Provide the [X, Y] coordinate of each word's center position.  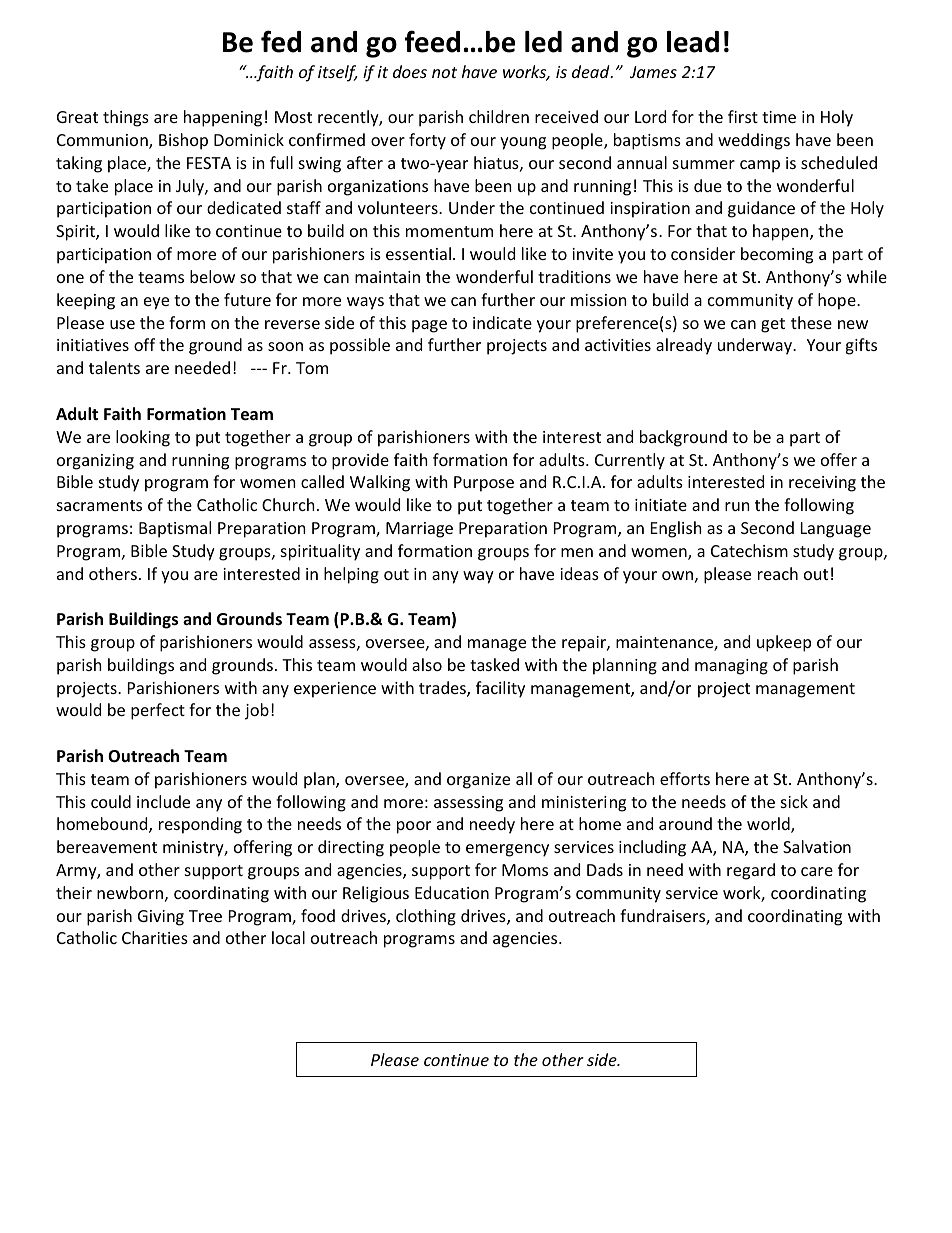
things [126, 118]
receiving [822, 484]
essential [418, 253]
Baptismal [175, 529]
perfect [158, 711]
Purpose [484, 484]
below [212, 276]
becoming [777, 255]
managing [731, 667]
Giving [161, 918]
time [779, 117]
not [444, 72]
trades [443, 689]
